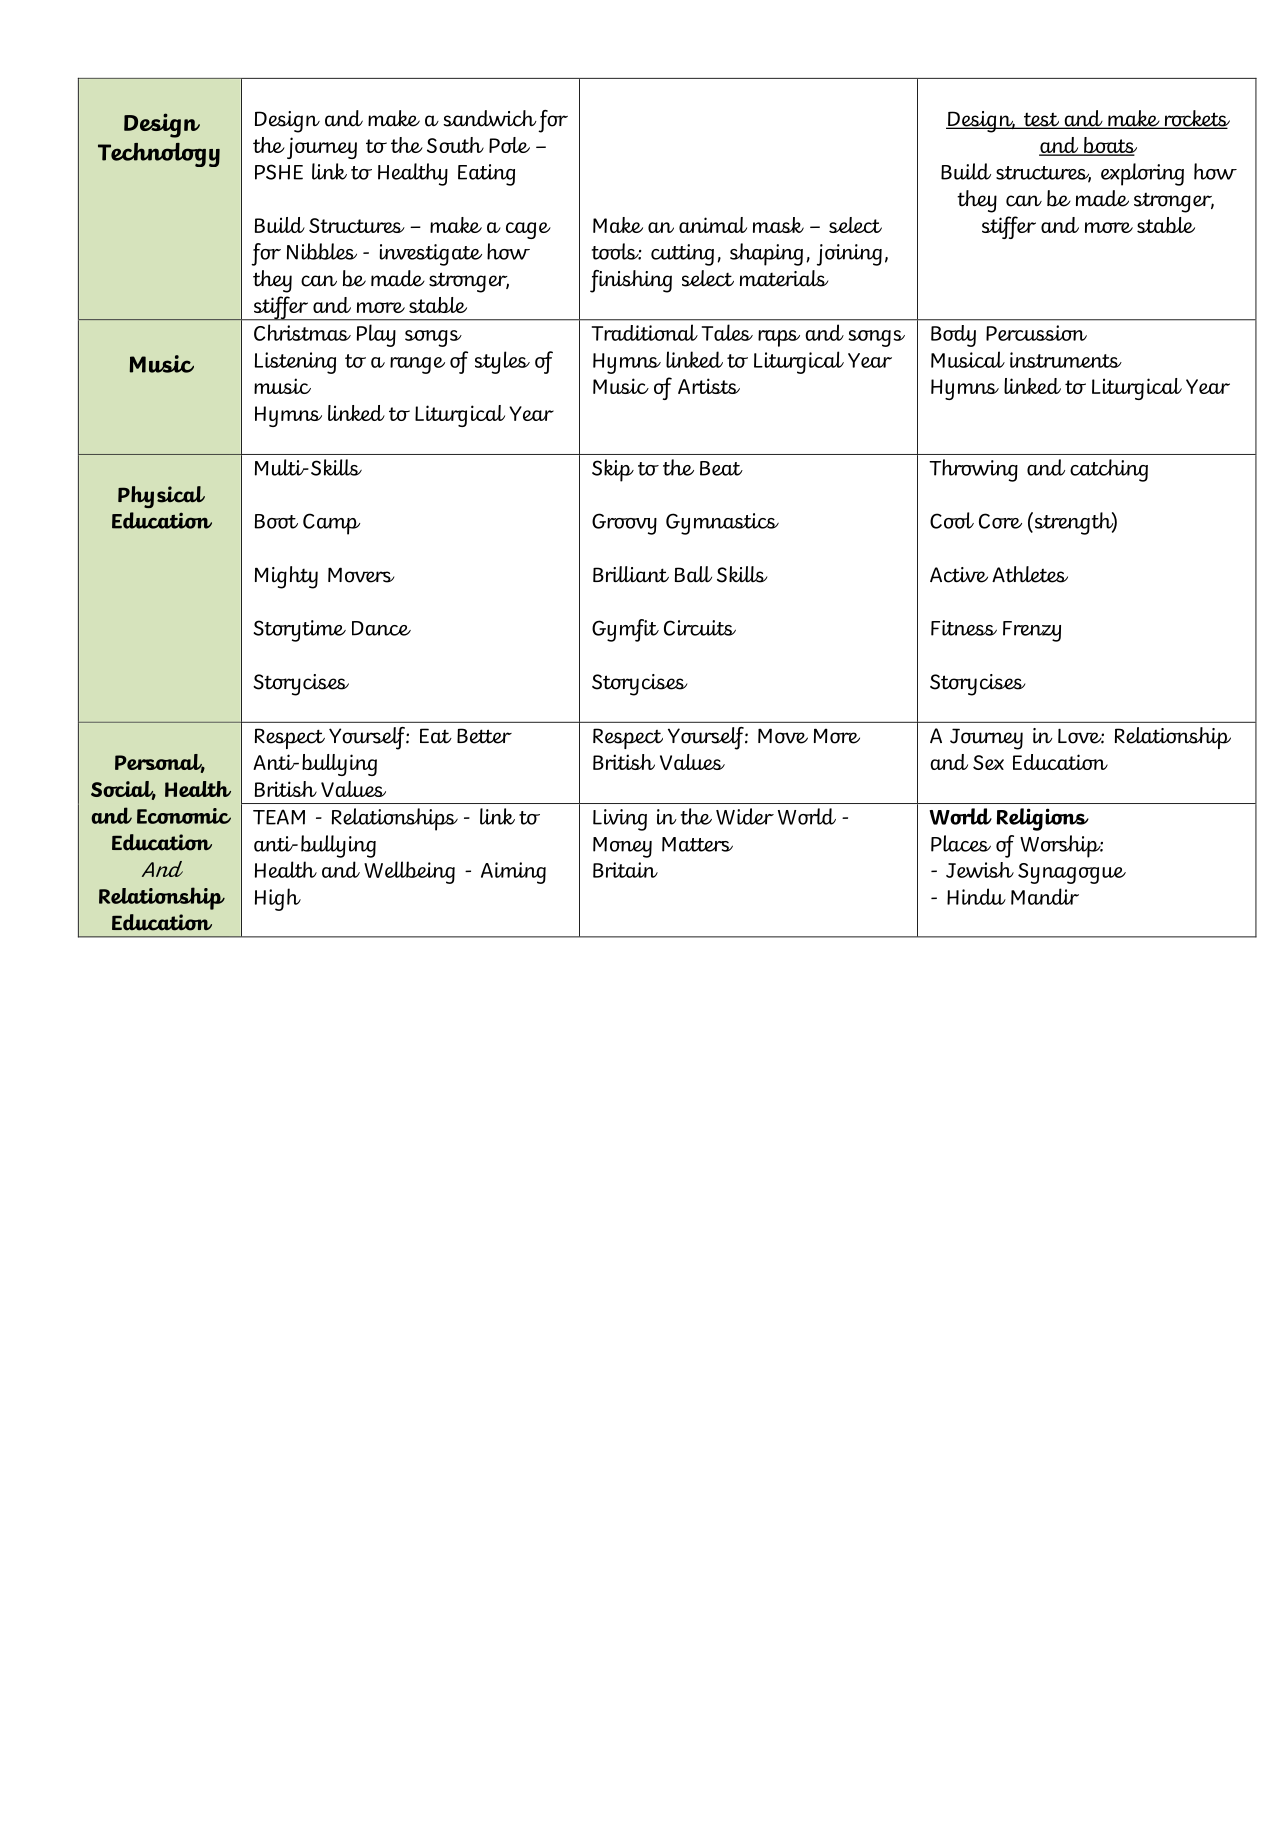 The width and height of the screenshot is (1288, 1821). I want to click on Britain, so click(625, 870).
